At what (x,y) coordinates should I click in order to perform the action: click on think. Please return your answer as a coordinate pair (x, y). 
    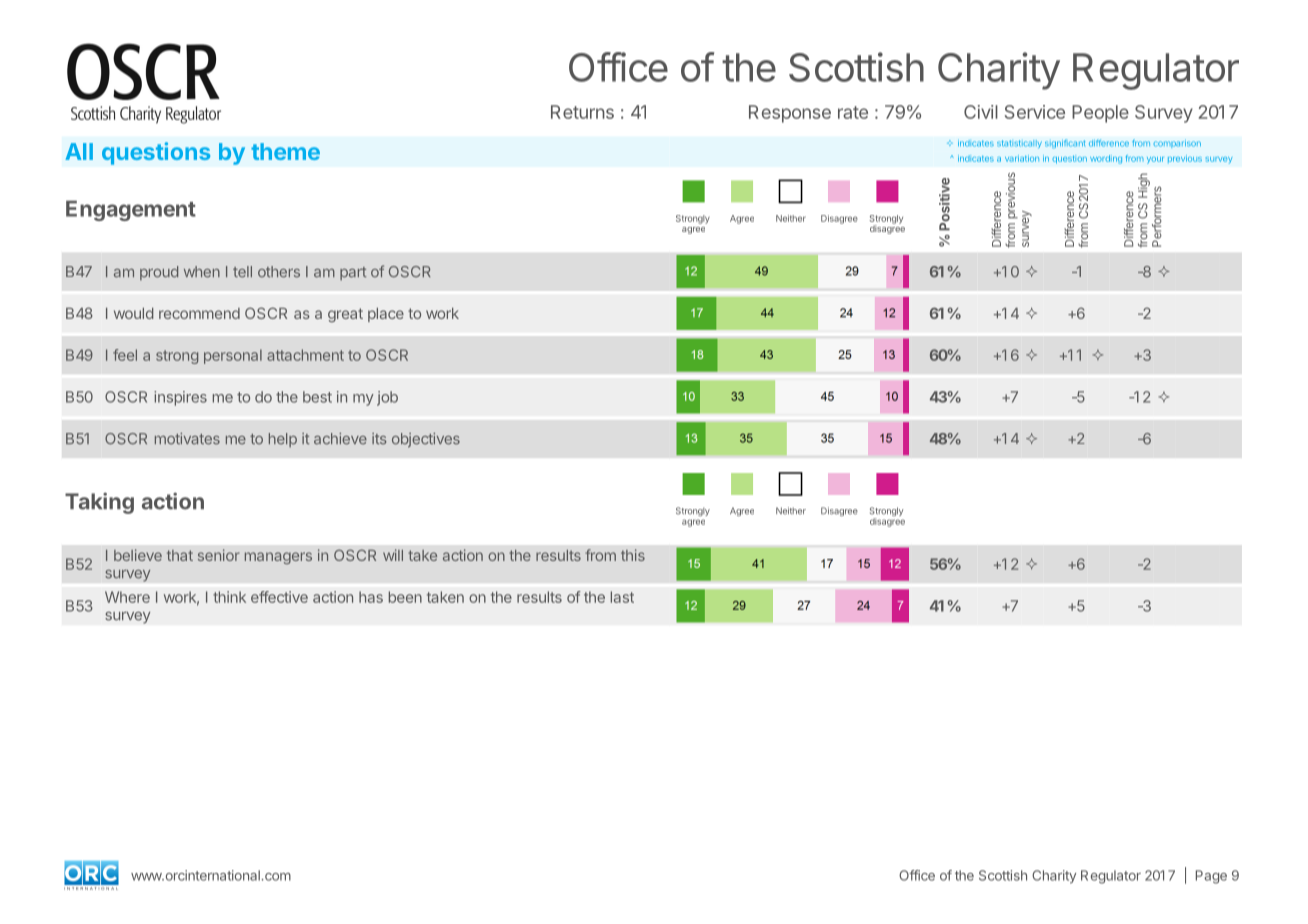
    Looking at the image, I should click on (229, 597).
